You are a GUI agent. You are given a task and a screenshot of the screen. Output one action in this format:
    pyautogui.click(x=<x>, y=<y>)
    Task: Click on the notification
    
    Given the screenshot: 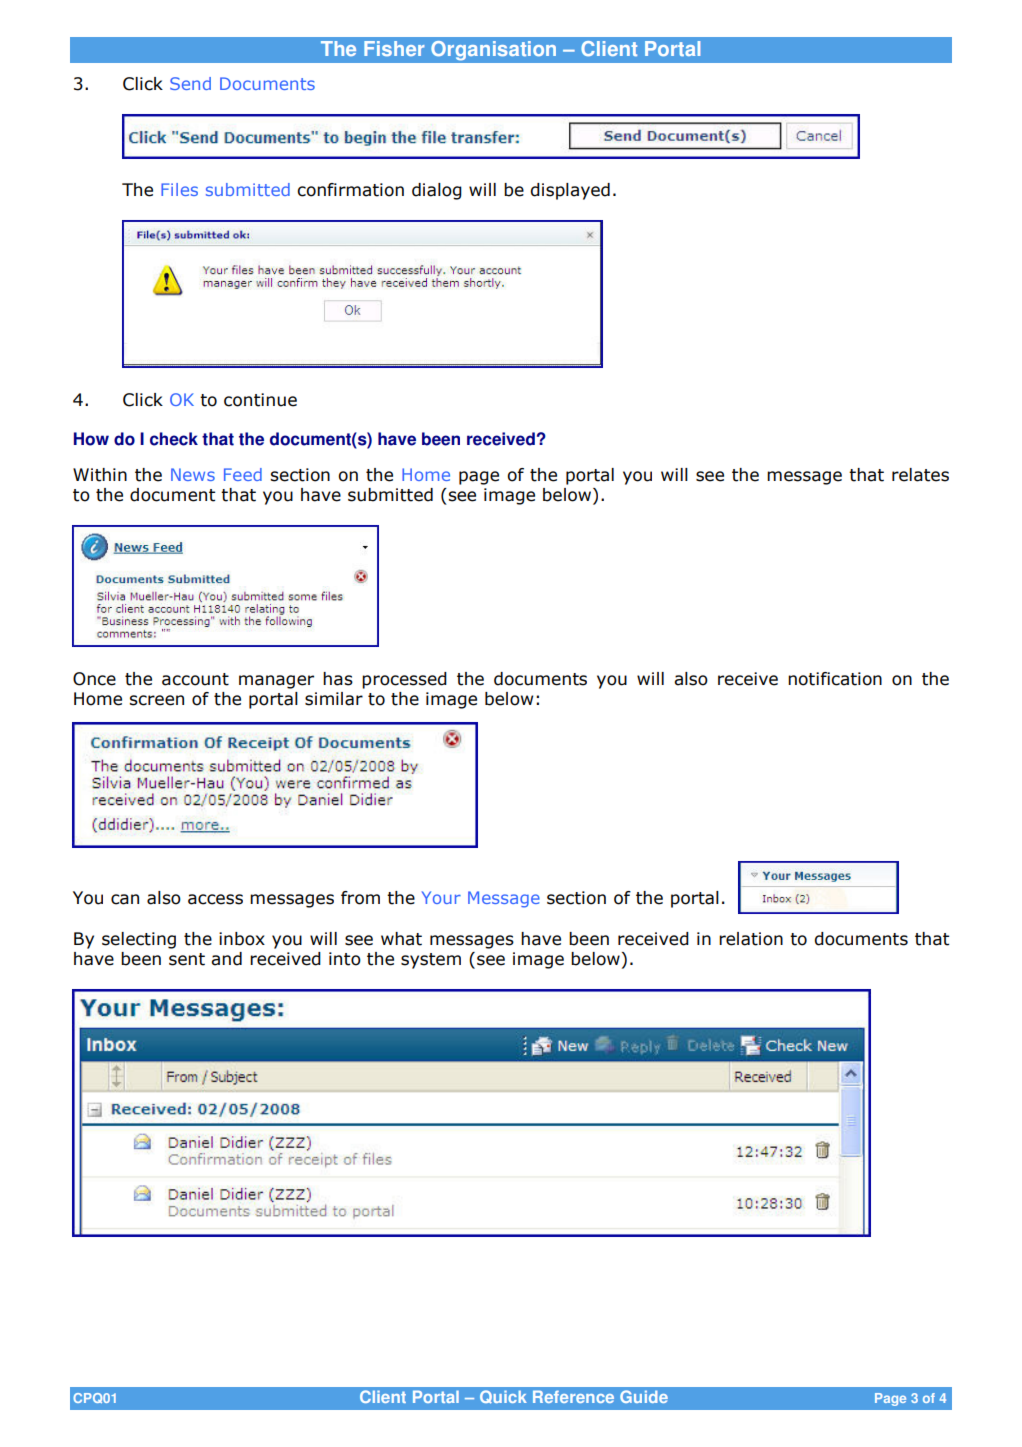 What is the action you would take?
    pyautogui.click(x=835, y=679)
